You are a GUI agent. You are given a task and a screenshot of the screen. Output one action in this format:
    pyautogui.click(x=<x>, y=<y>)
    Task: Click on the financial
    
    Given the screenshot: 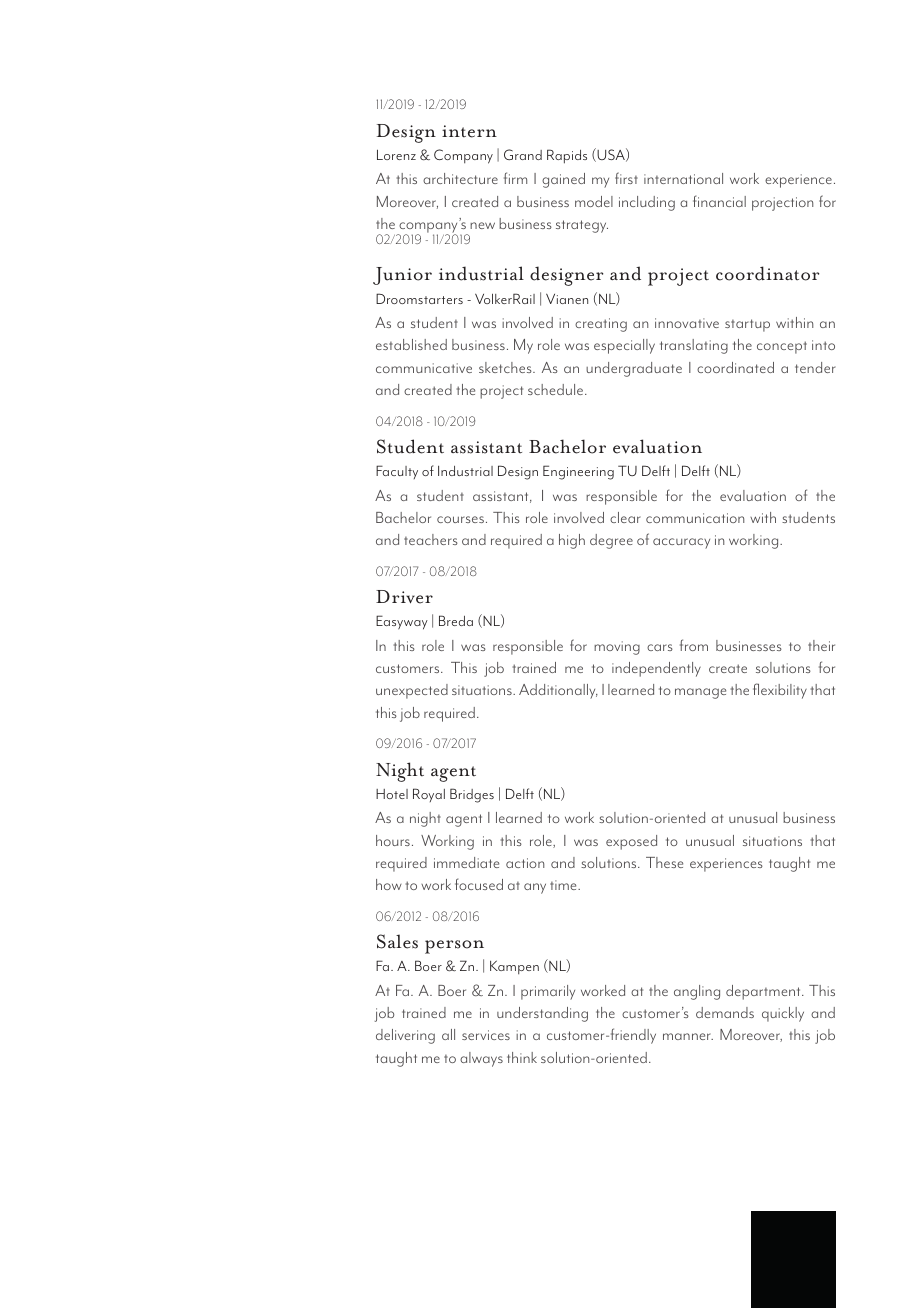 What is the action you would take?
    pyautogui.click(x=719, y=201)
